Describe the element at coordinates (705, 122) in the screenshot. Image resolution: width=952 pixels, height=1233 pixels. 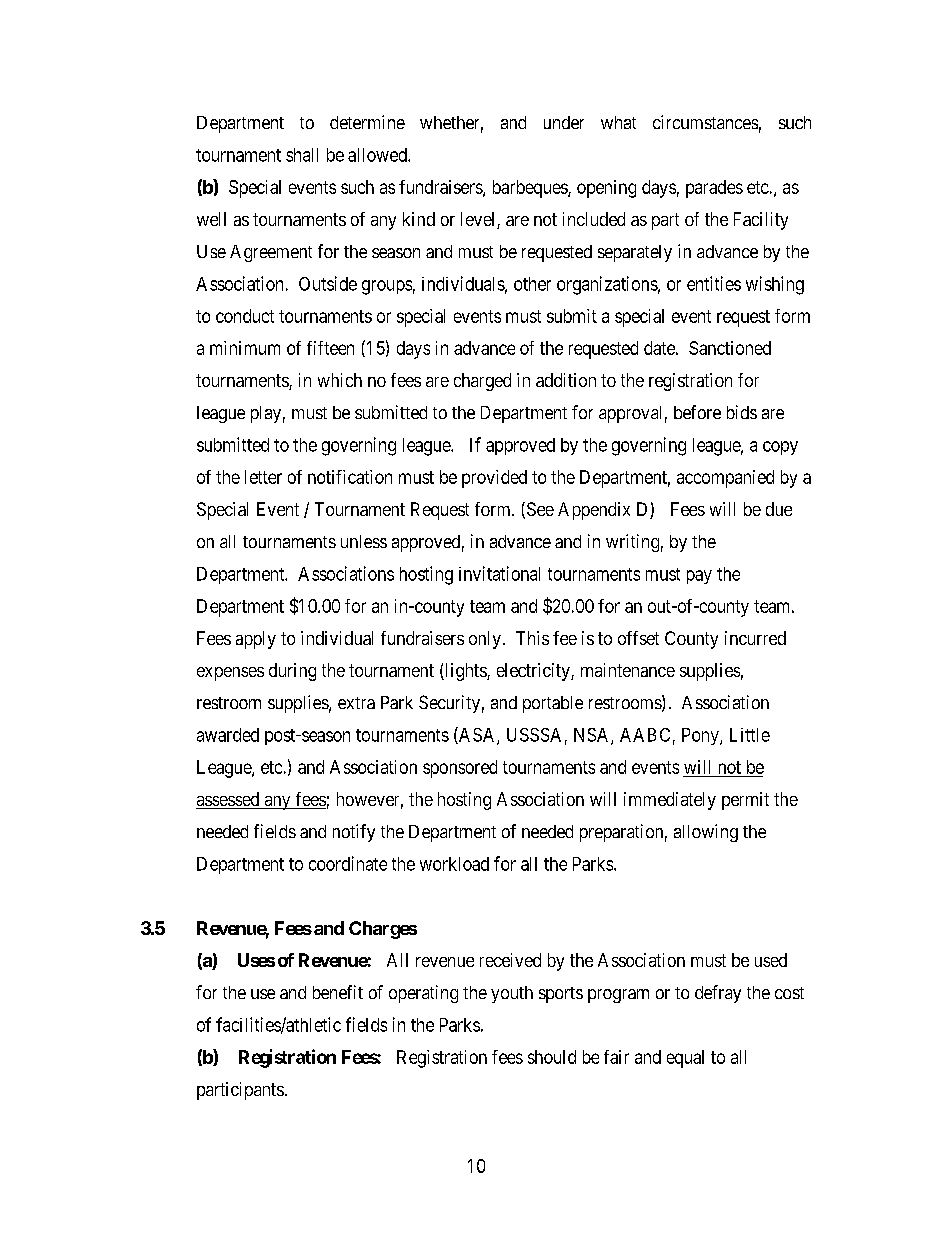
I see `circumstances` at that location.
